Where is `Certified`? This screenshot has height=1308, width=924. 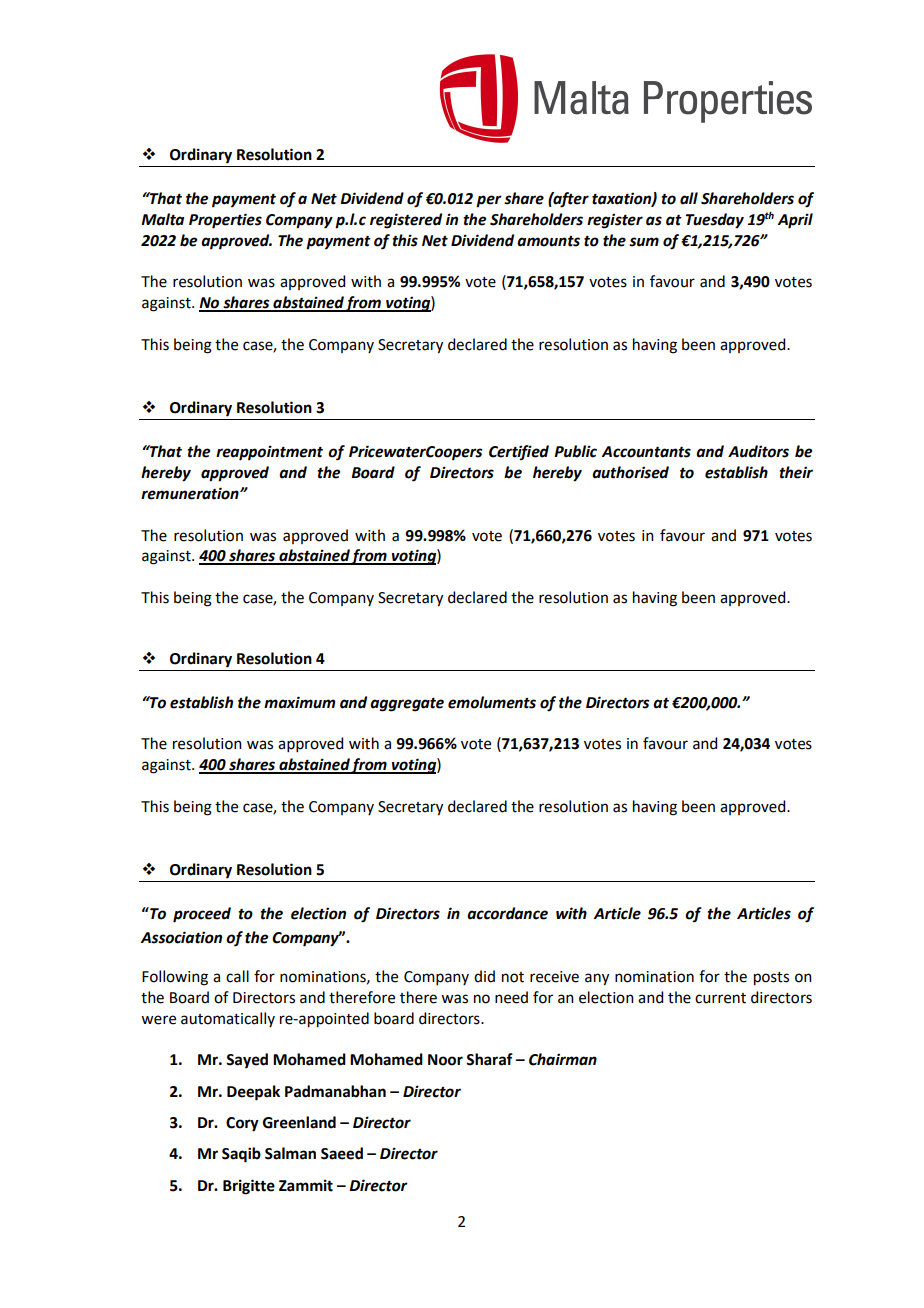 Certified is located at coordinates (519, 452).
